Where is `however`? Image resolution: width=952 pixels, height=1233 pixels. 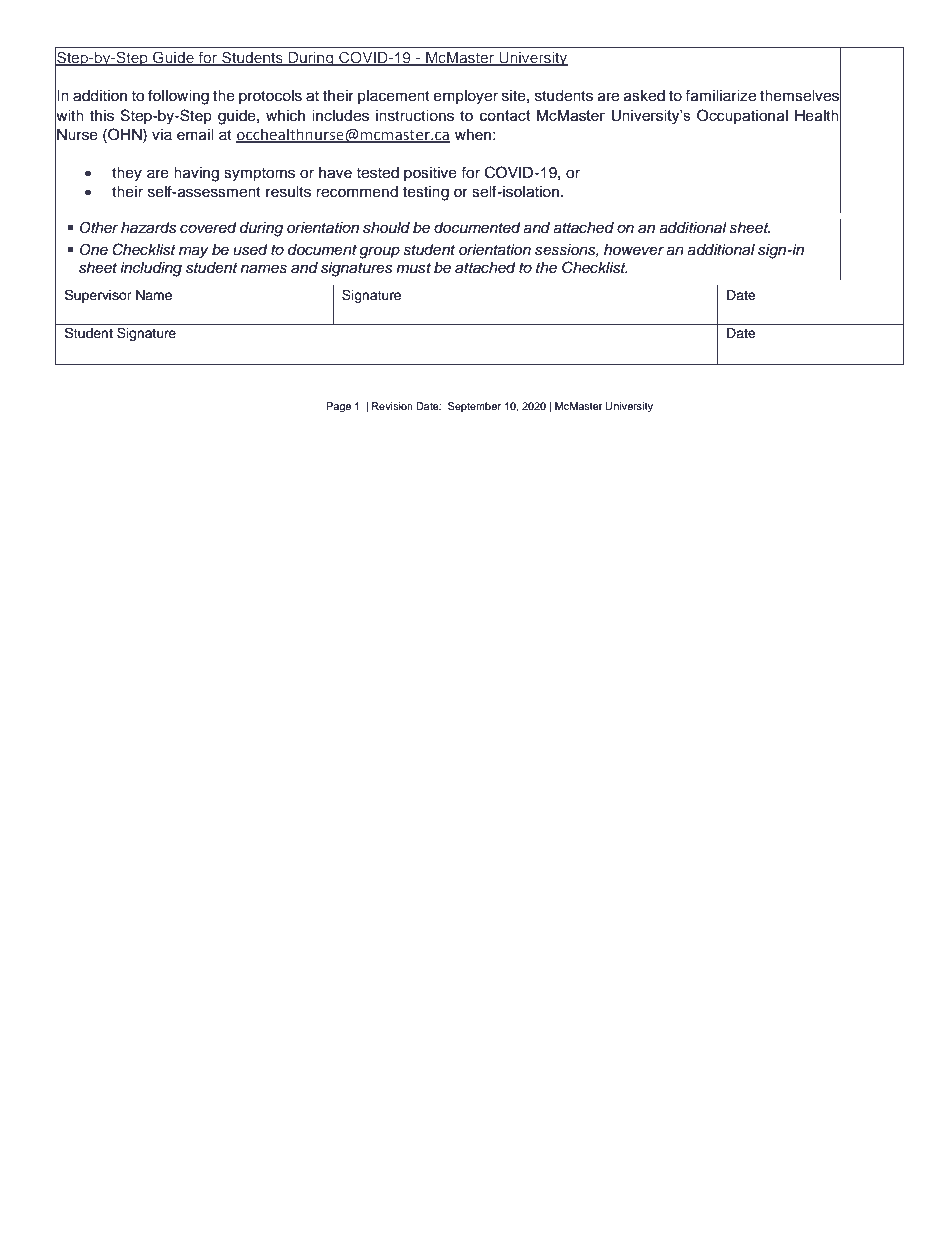 however is located at coordinates (634, 249).
